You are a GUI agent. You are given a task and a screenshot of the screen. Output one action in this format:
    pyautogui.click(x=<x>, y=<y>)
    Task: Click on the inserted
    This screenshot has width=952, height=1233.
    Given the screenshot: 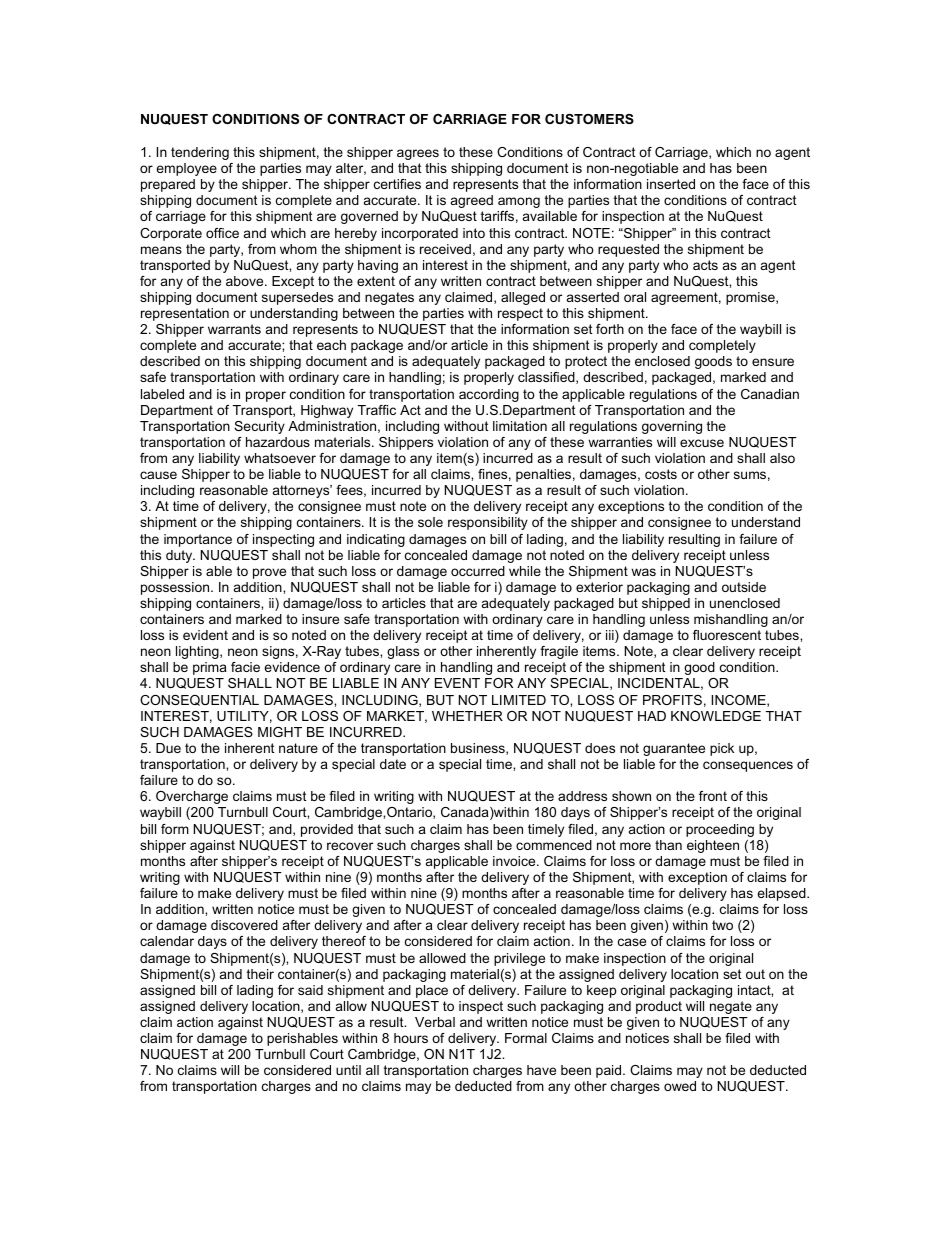 What is the action you would take?
    pyautogui.click(x=671, y=184)
